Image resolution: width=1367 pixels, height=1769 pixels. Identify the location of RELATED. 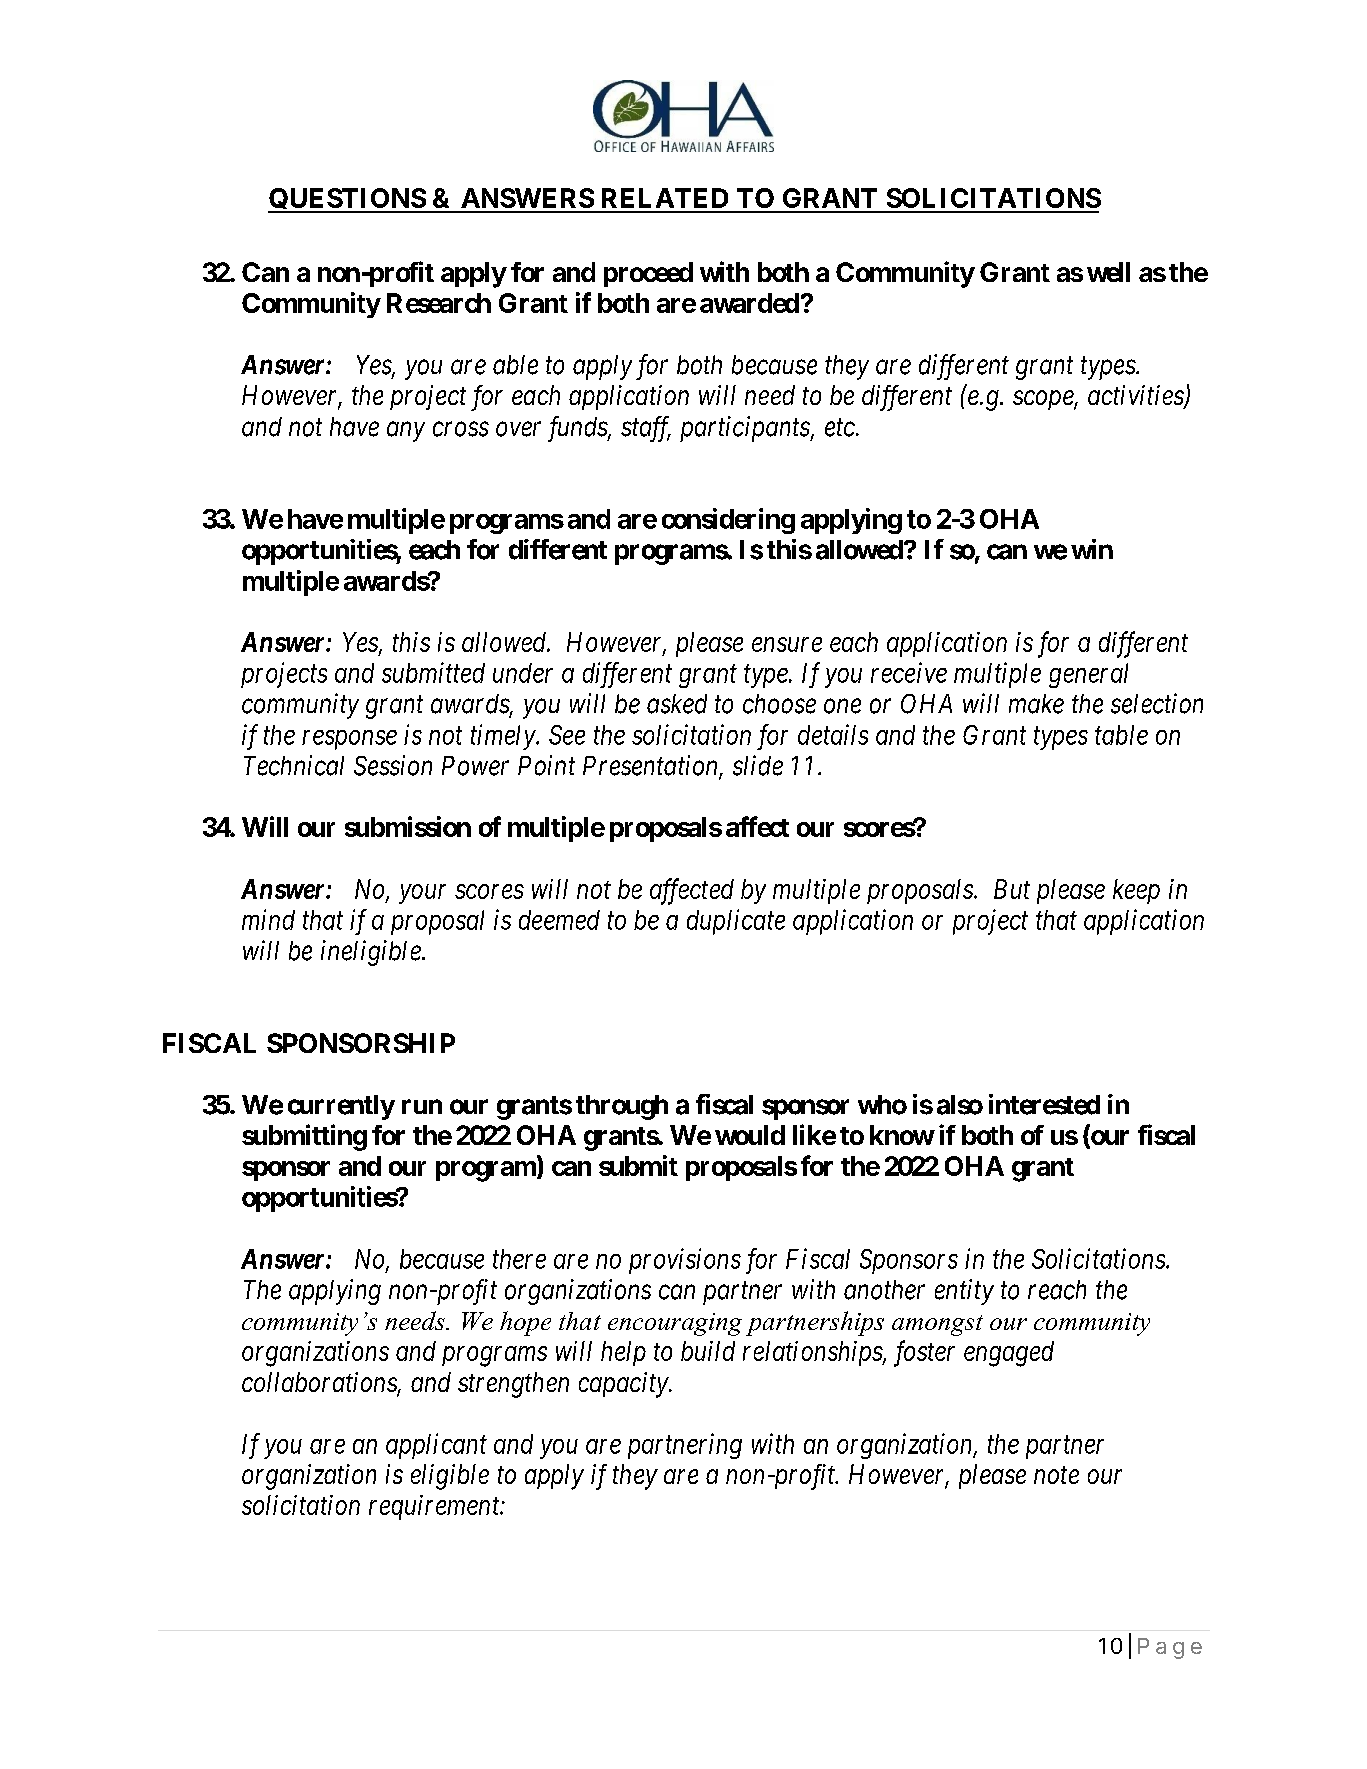
(665, 198).
